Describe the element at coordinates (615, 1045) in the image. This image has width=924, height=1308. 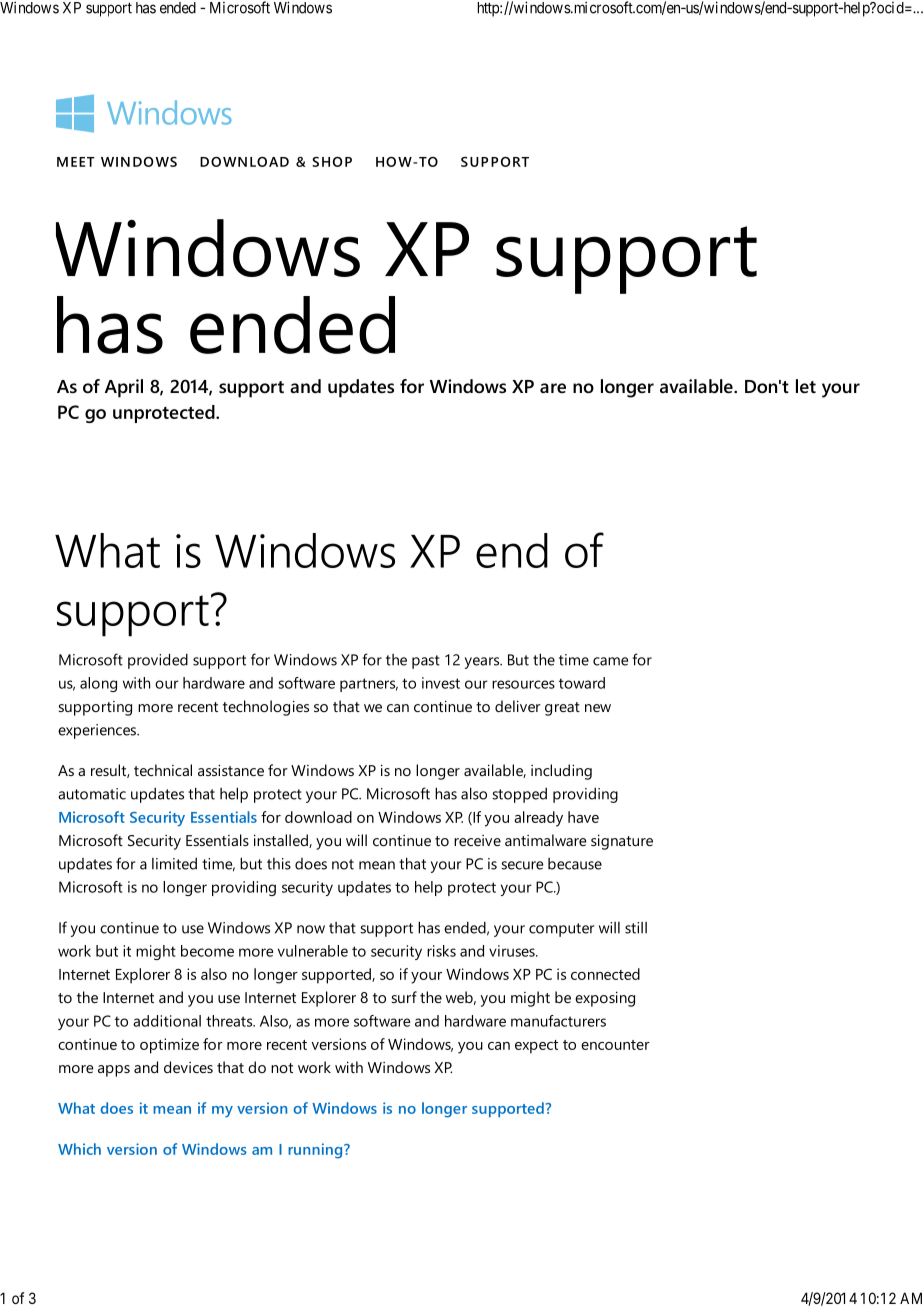
I see `encounter` at that location.
